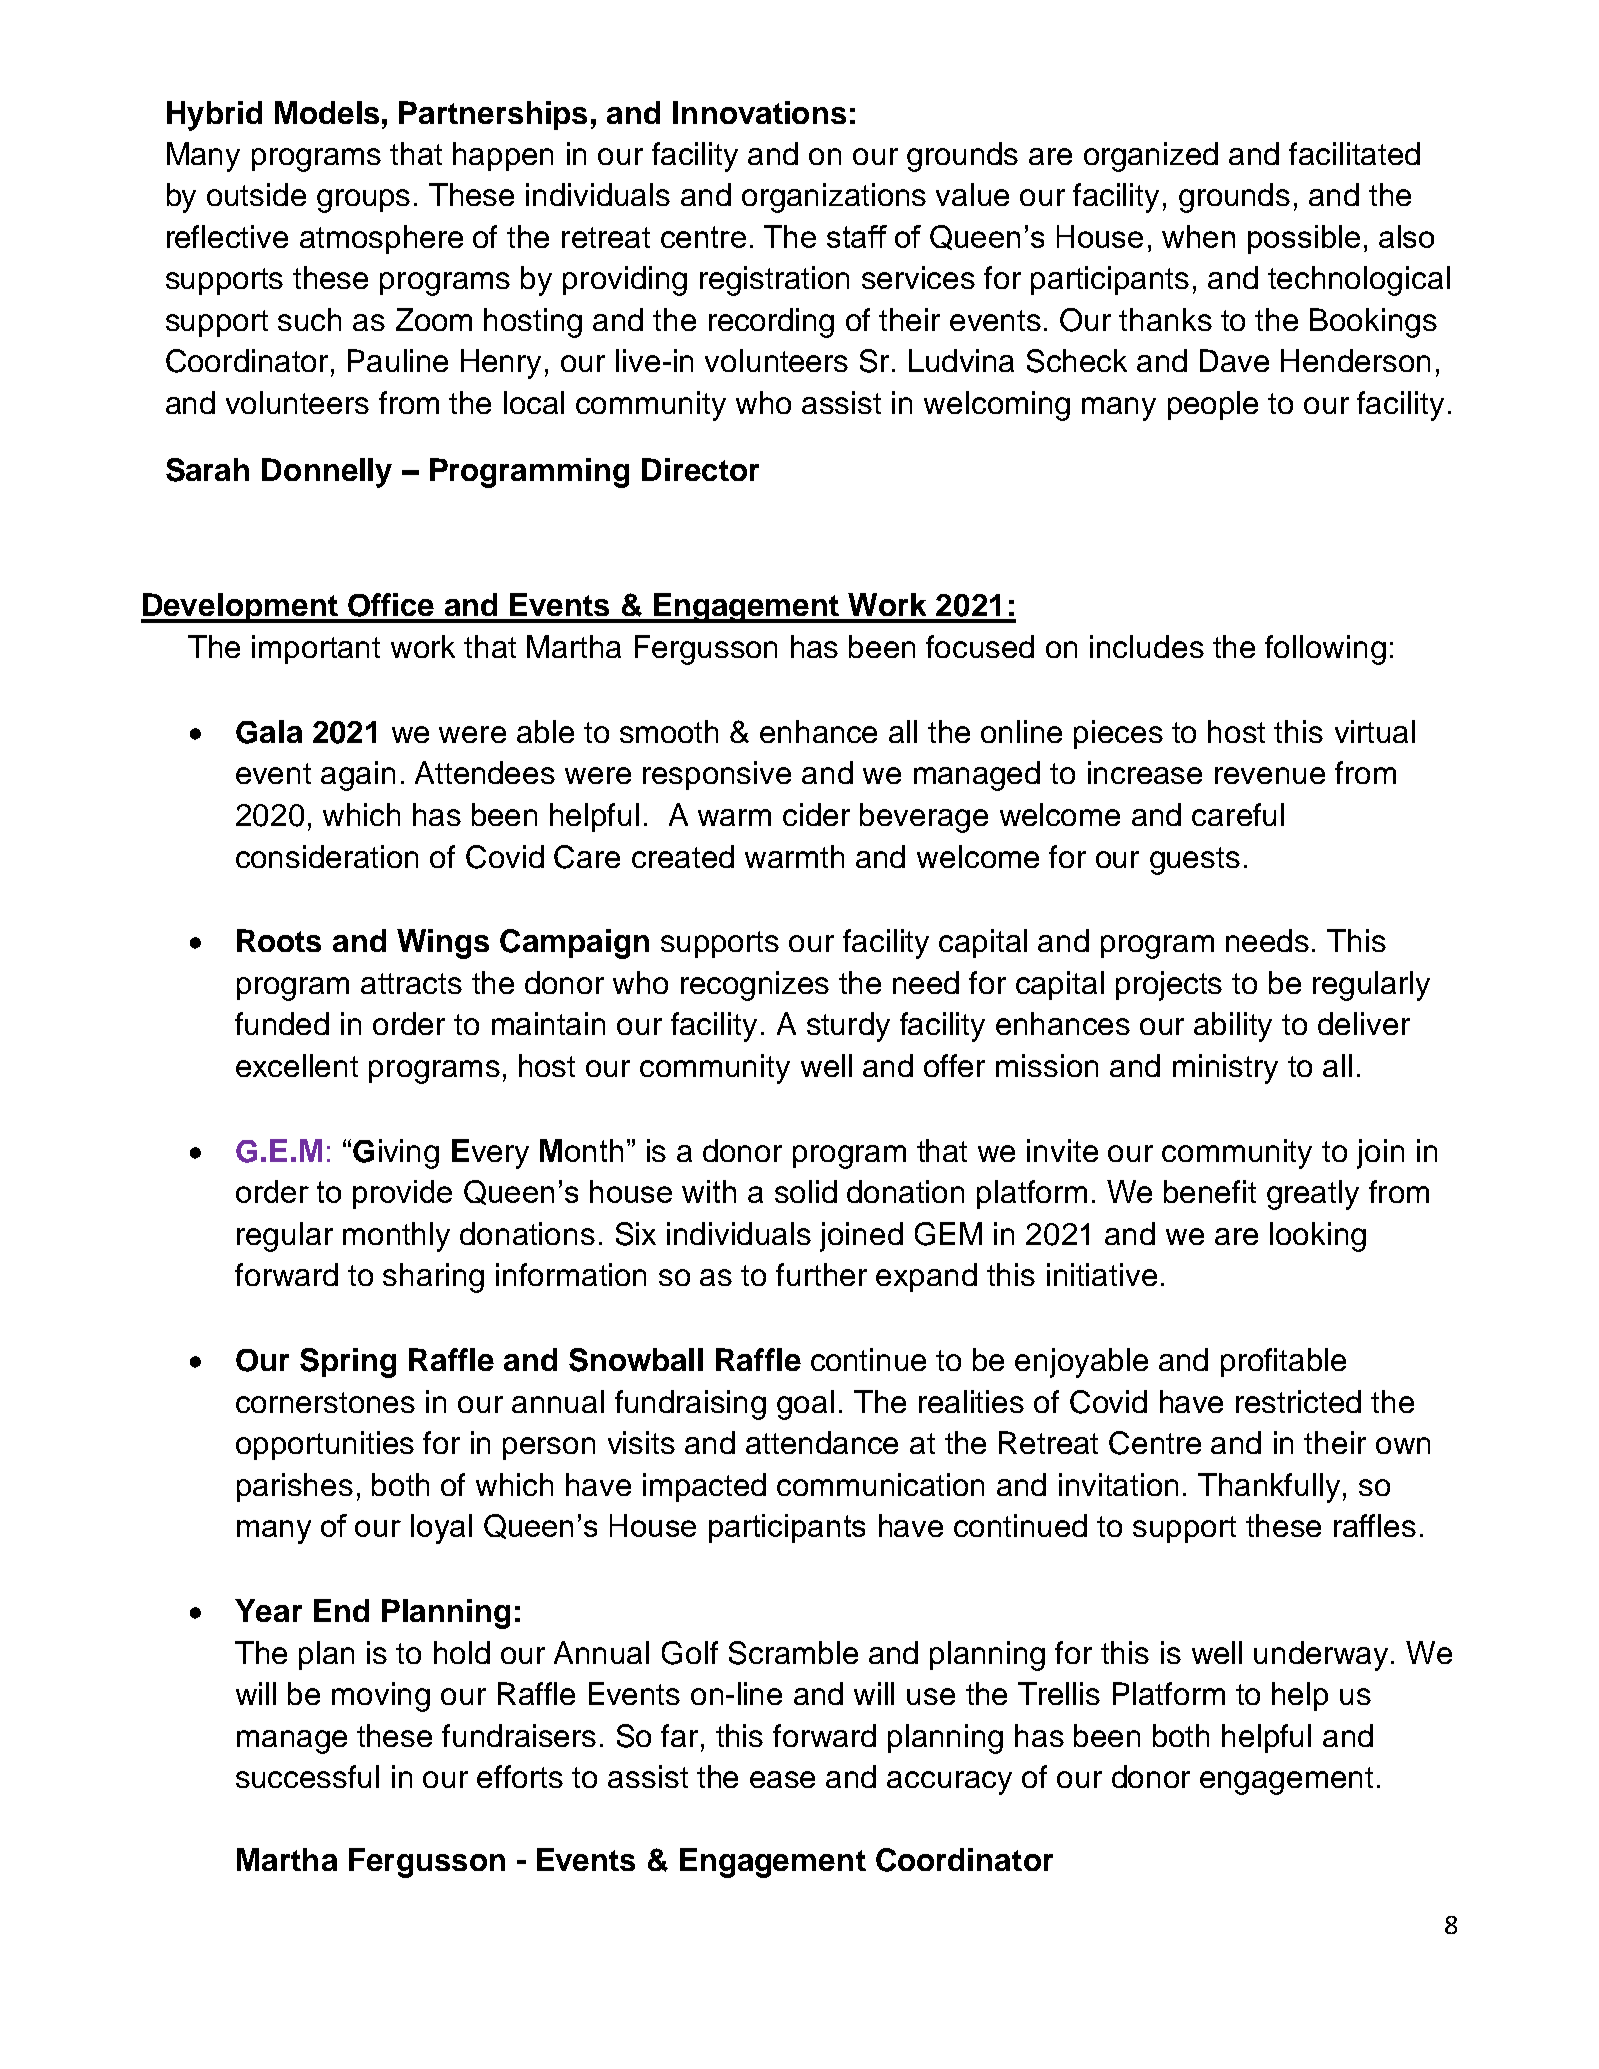 The width and height of the screenshot is (1599, 2069). What do you see at coordinates (793, 1653) in the screenshot?
I see `Scramble` at bounding box center [793, 1653].
